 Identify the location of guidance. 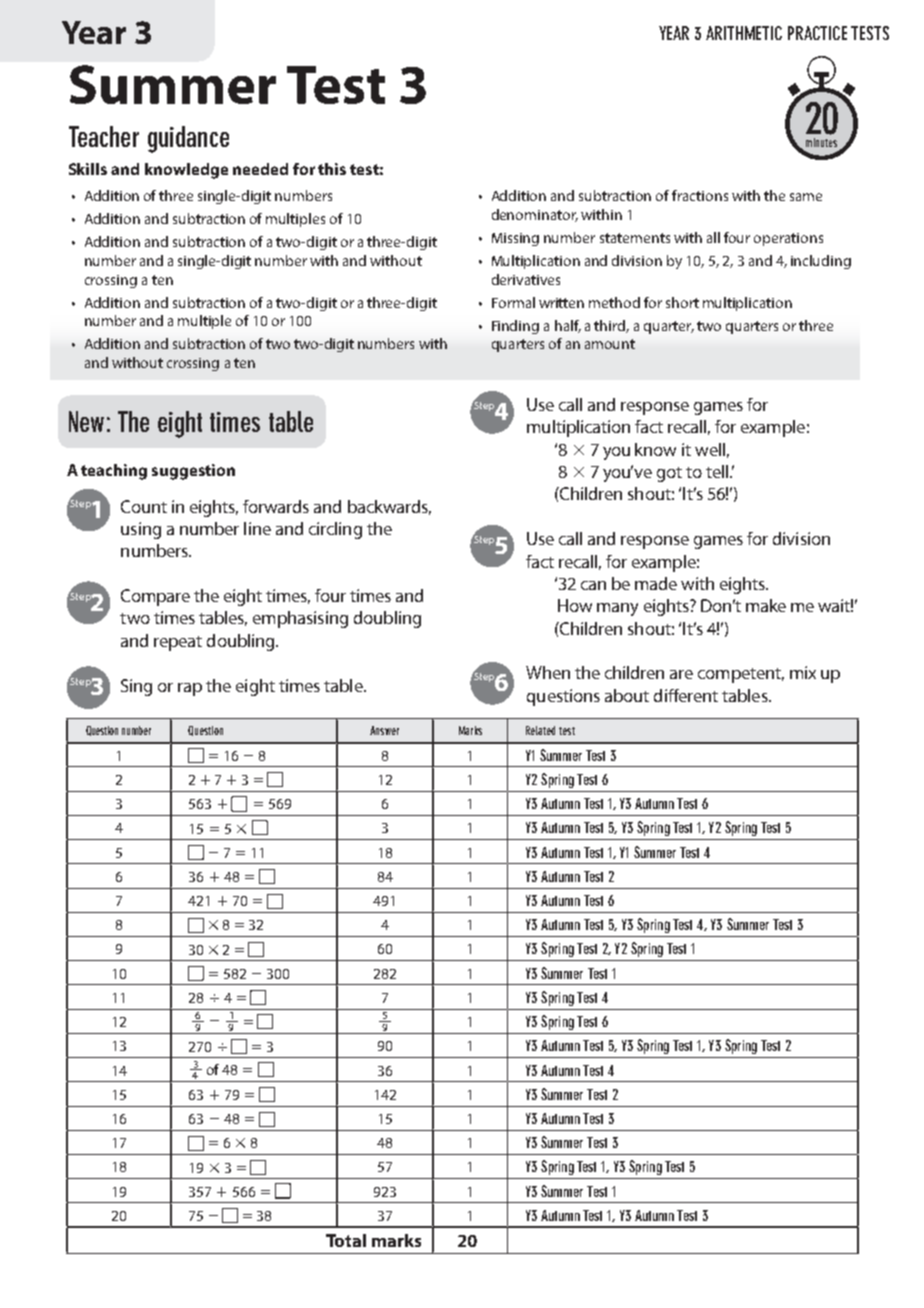
(188, 139).
